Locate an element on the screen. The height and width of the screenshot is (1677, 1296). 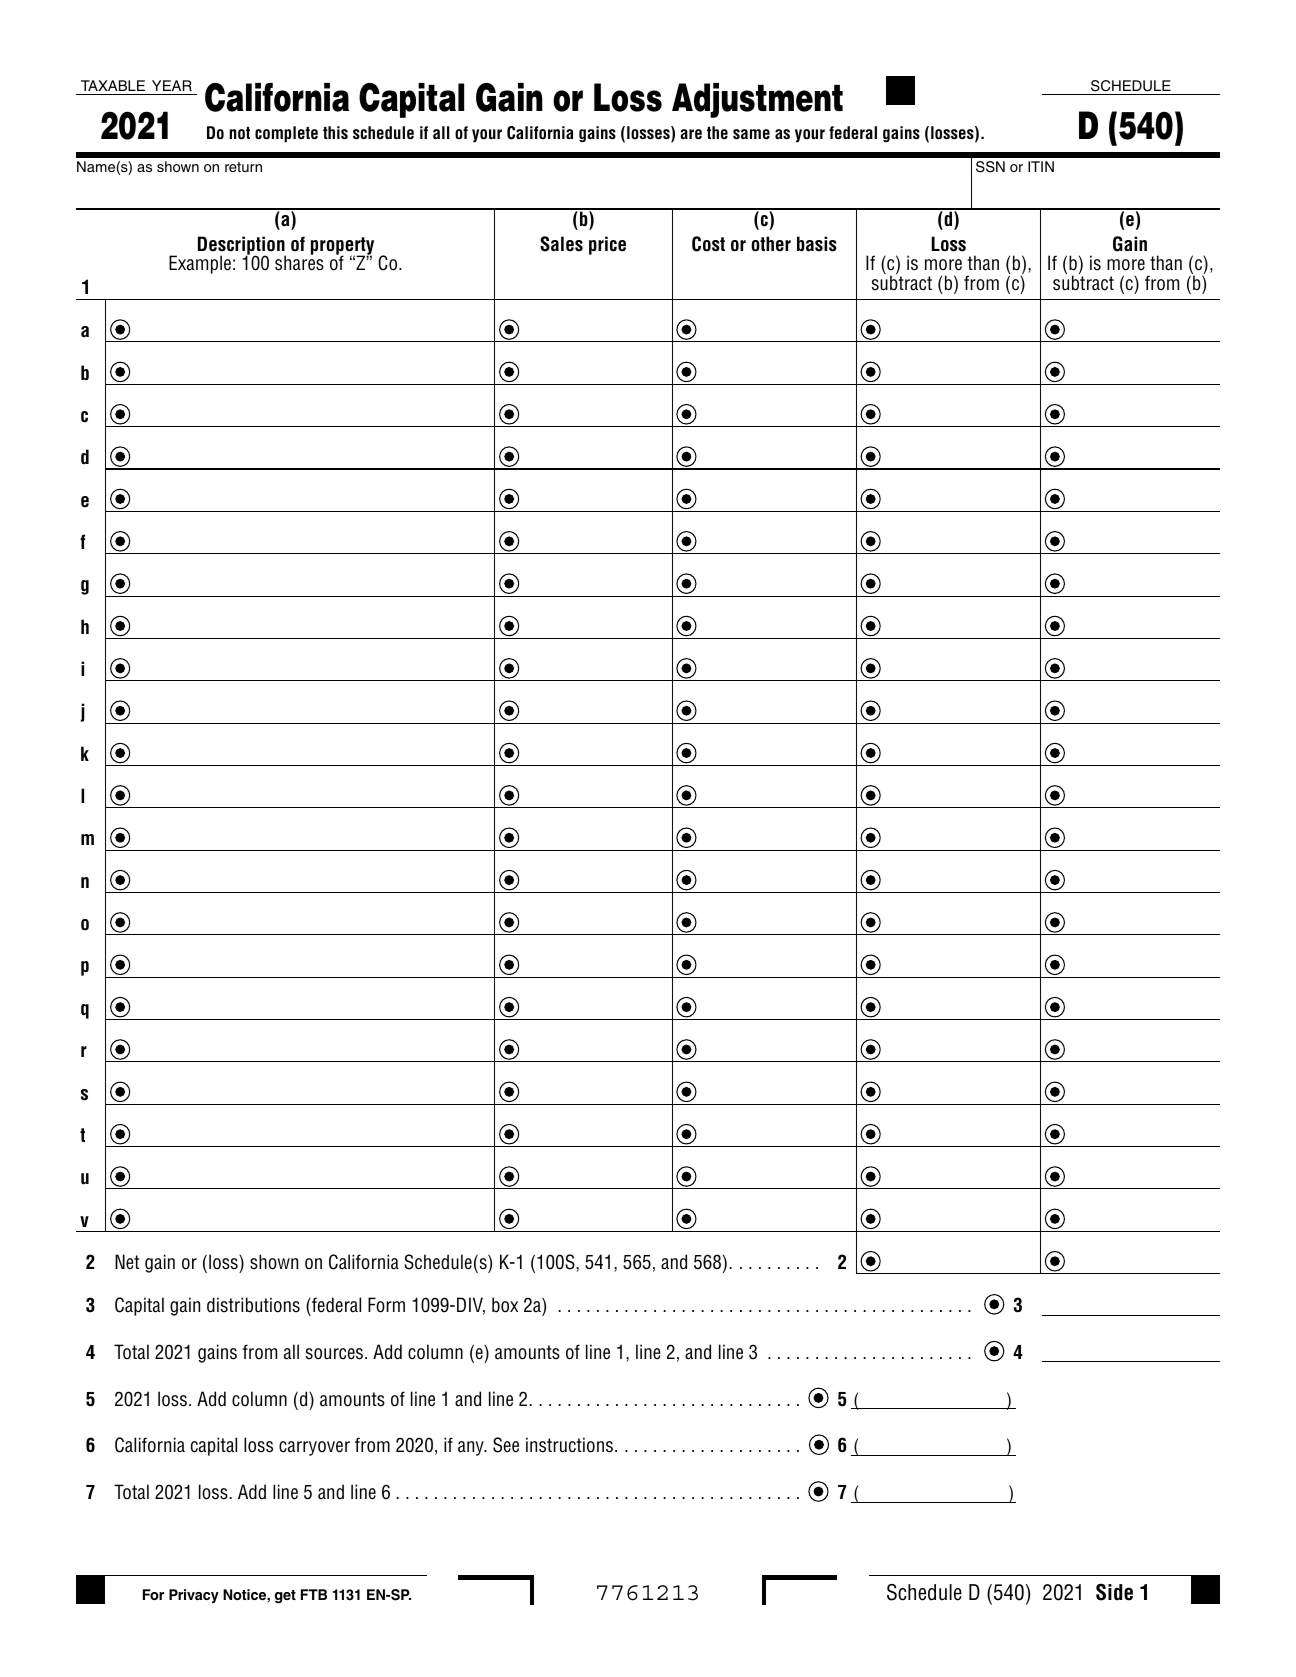
box is located at coordinates (505, 1305).
